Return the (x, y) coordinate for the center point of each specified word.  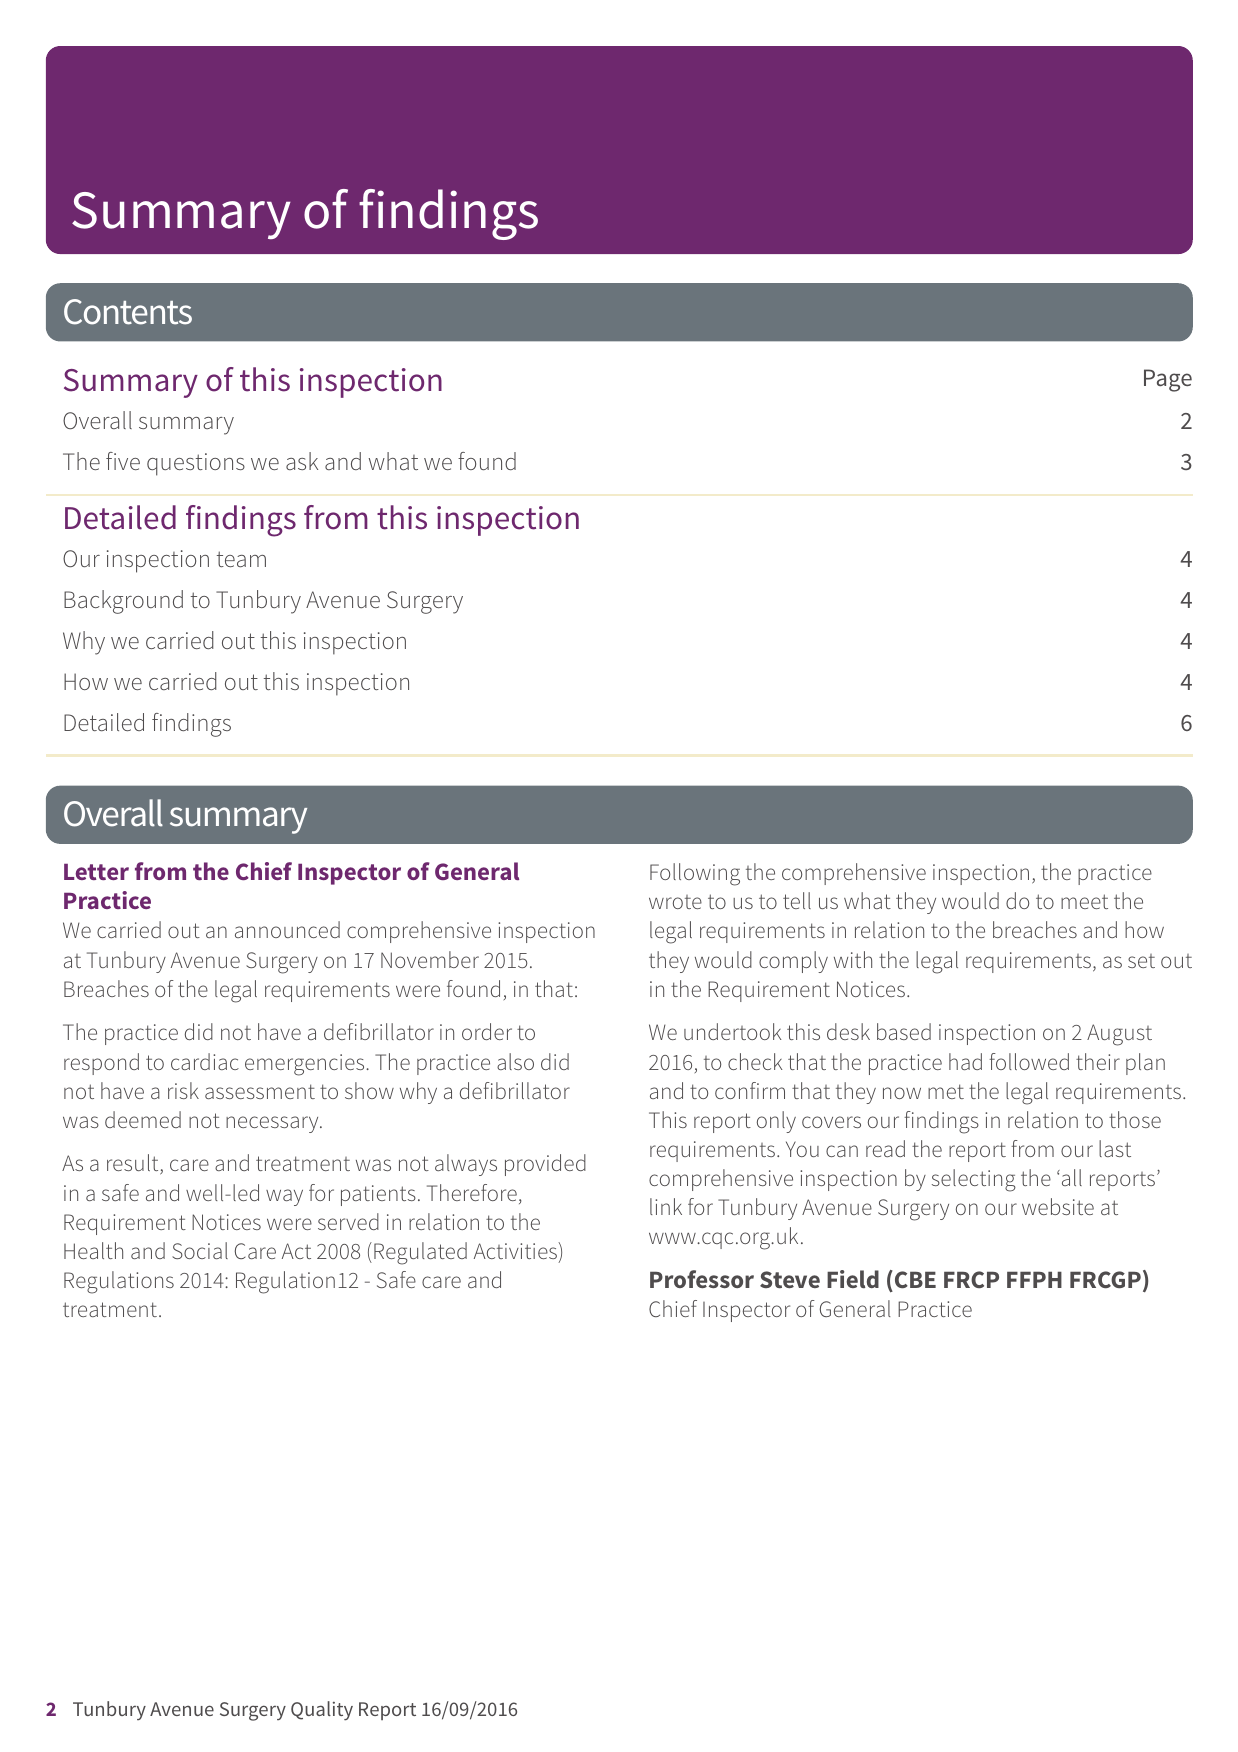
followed (1029, 1061)
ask (302, 461)
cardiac (205, 1061)
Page (1168, 380)
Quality (322, 1711)
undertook (732, 1031)
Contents (128, 312)
